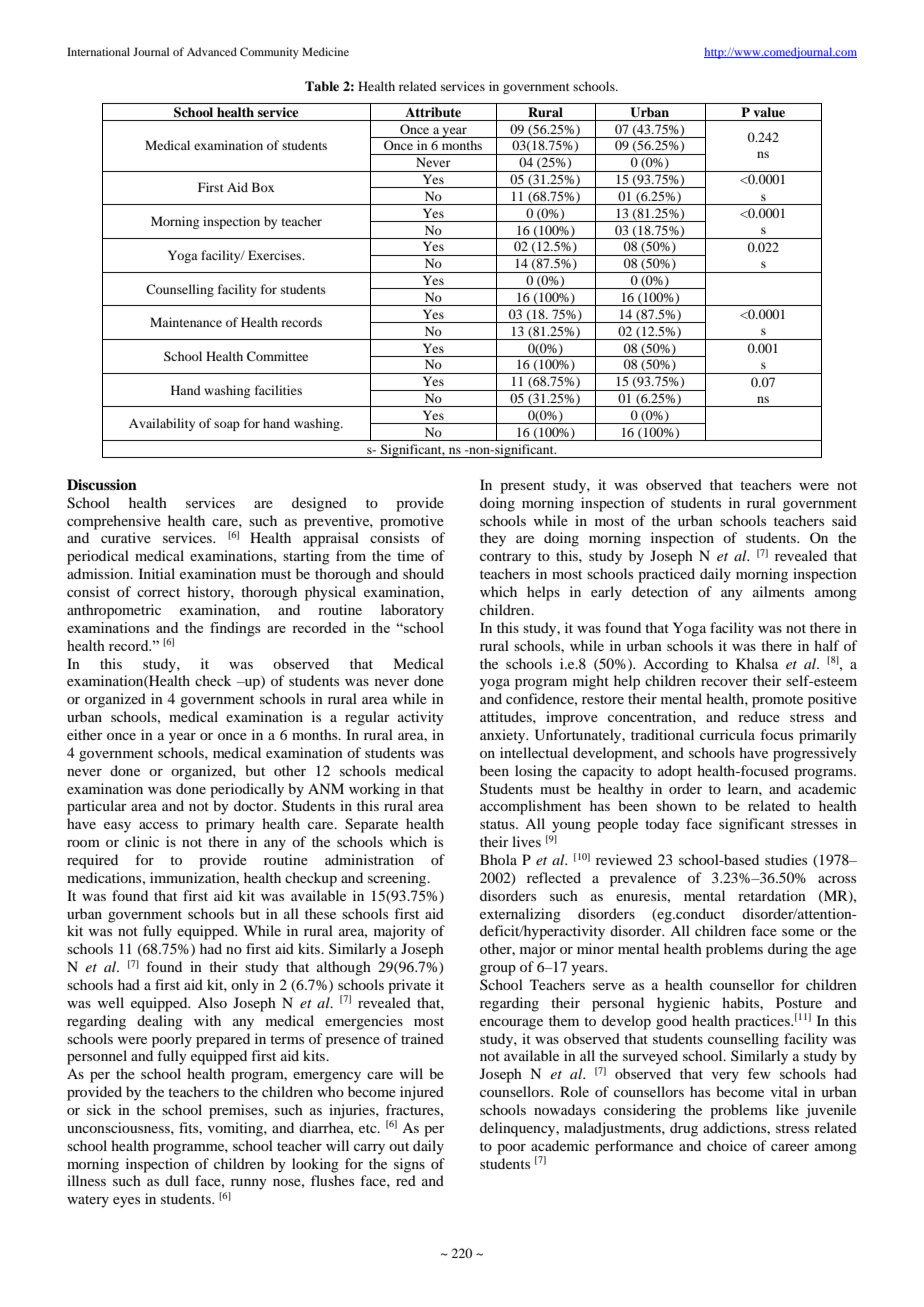 The image size is (924, 1307). I want to click on Medicine, so click(325, 51).
